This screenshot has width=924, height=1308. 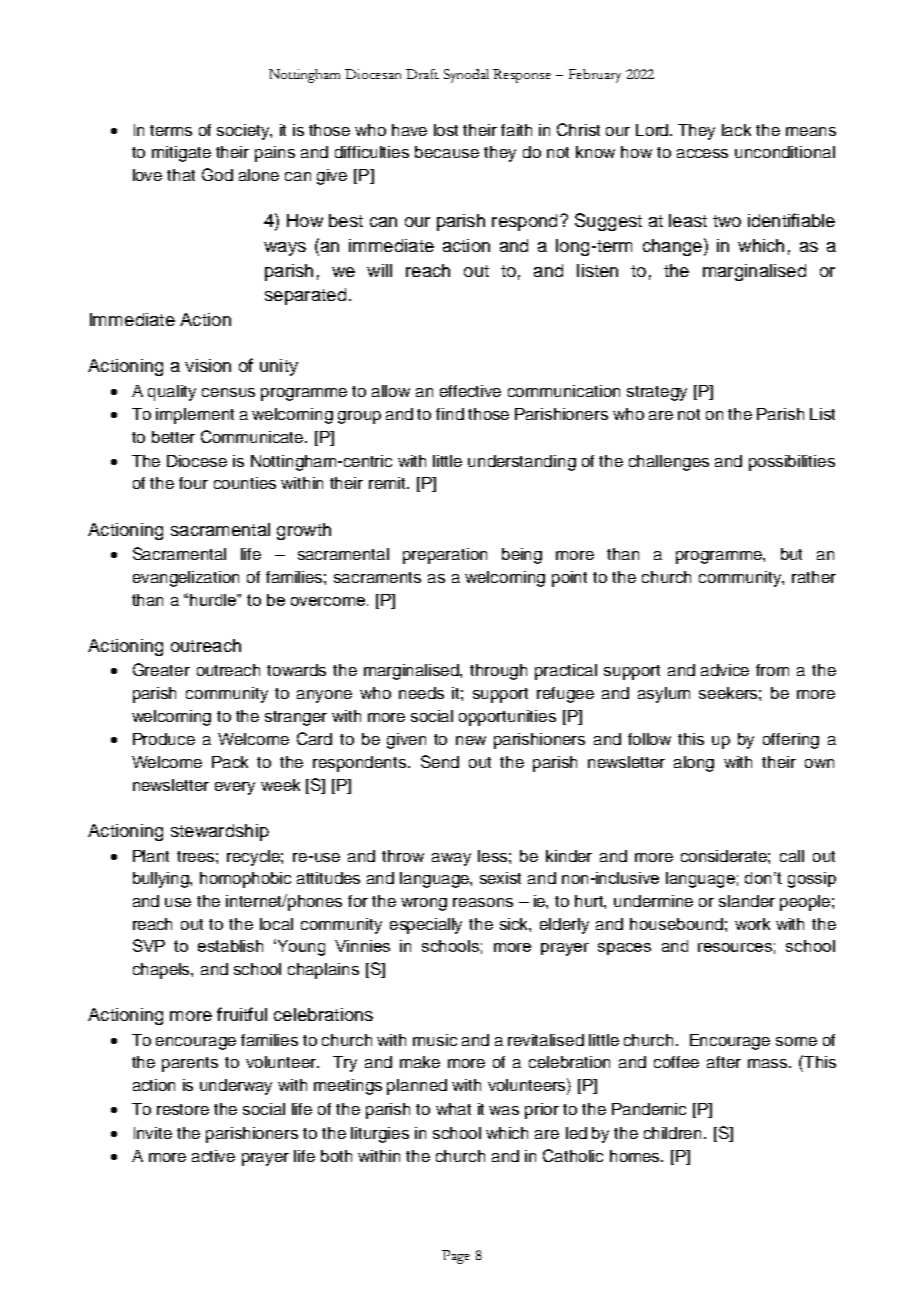 What do you see at coordinates (181, 154) in the screenshot?
I see `mitigate` at bounding box center [181, 154].
